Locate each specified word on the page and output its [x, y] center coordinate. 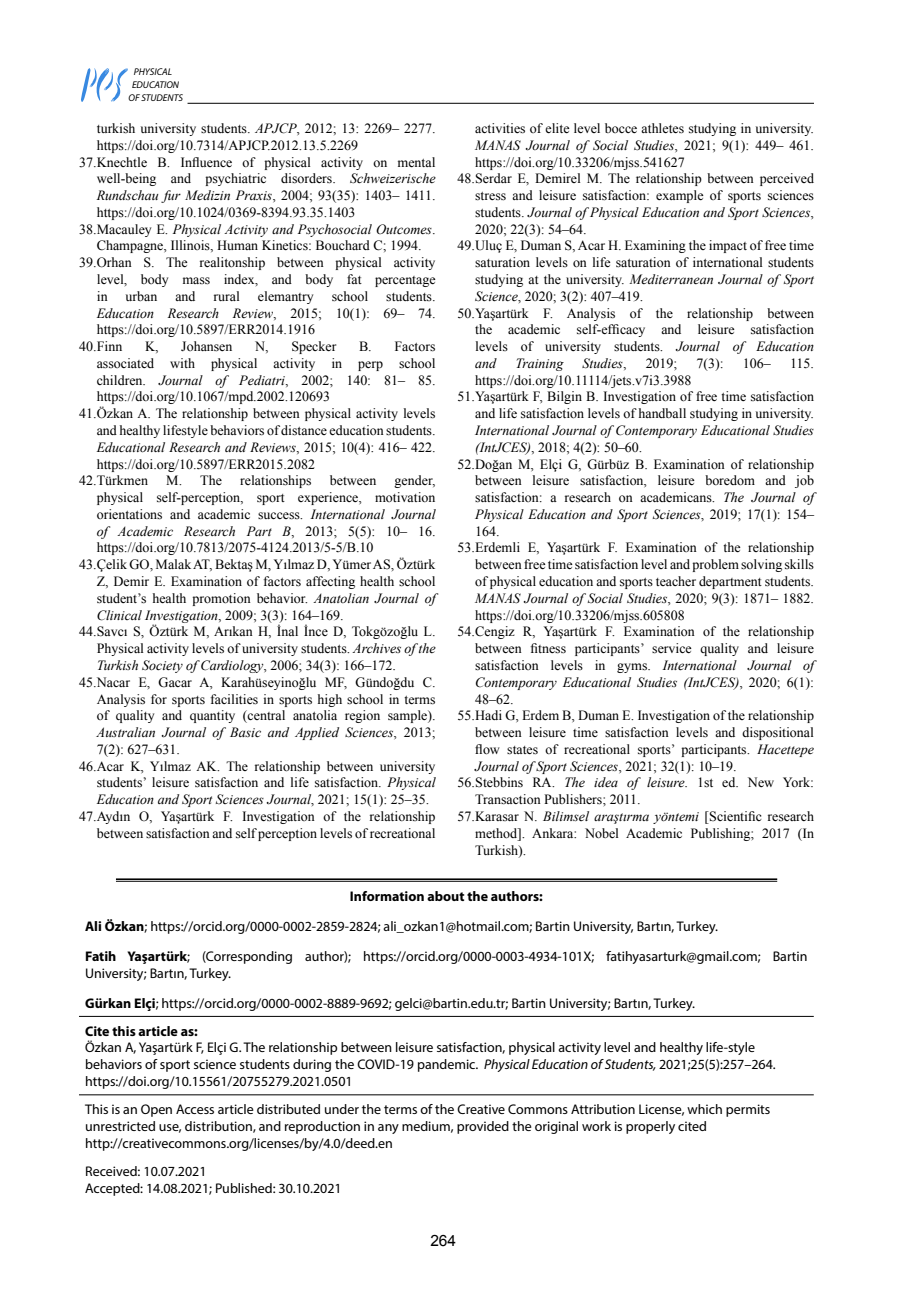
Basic [245, 732]
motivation [405, 497]
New [761, 782]
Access [195, 1109]
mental [416, 162]
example [680, 196]
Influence [206, 162]
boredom [730, 480]
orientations [129, 514]
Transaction [508, 799]
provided [483, 1127]
